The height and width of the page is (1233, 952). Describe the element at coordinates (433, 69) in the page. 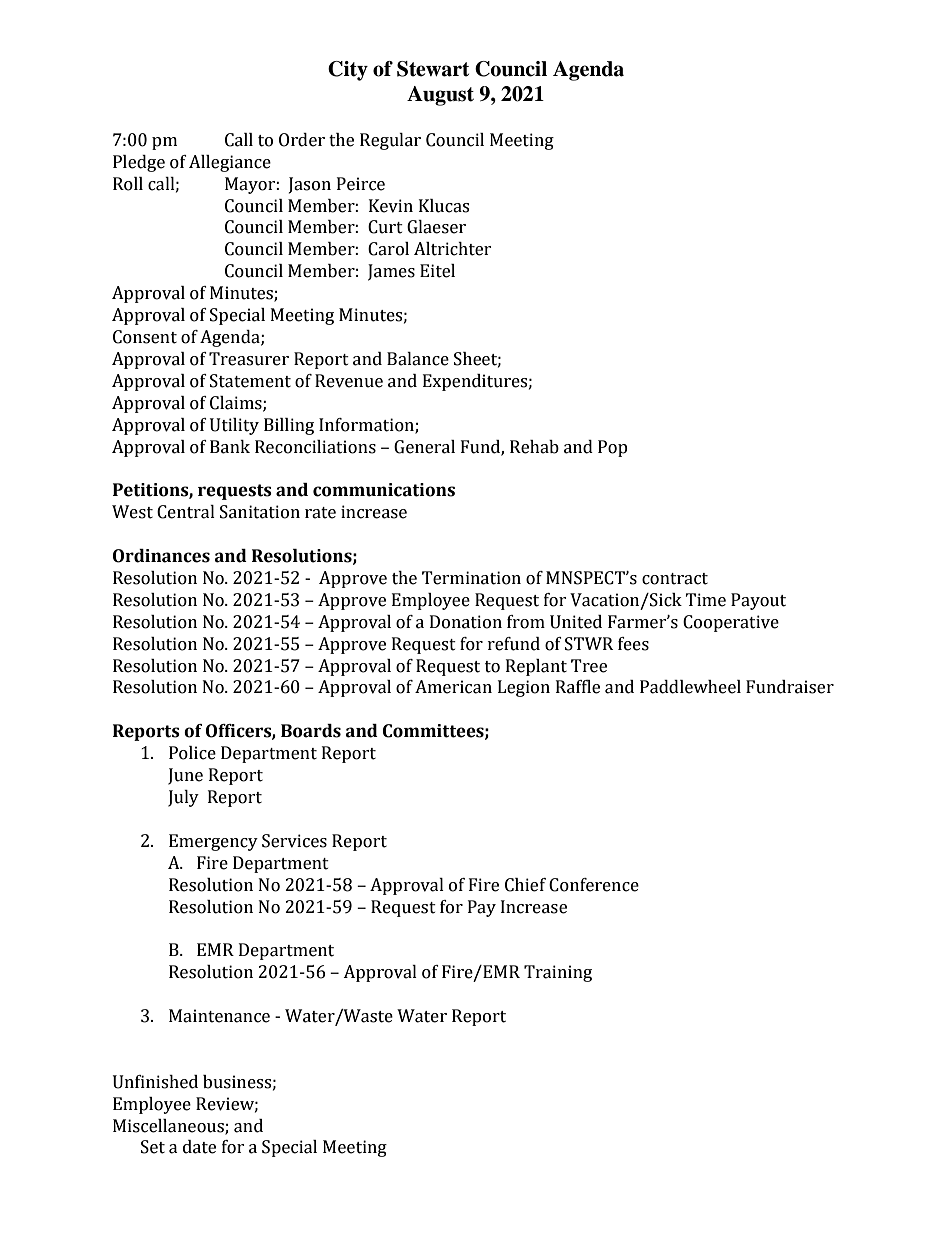

I see `Stewart` at that location.
